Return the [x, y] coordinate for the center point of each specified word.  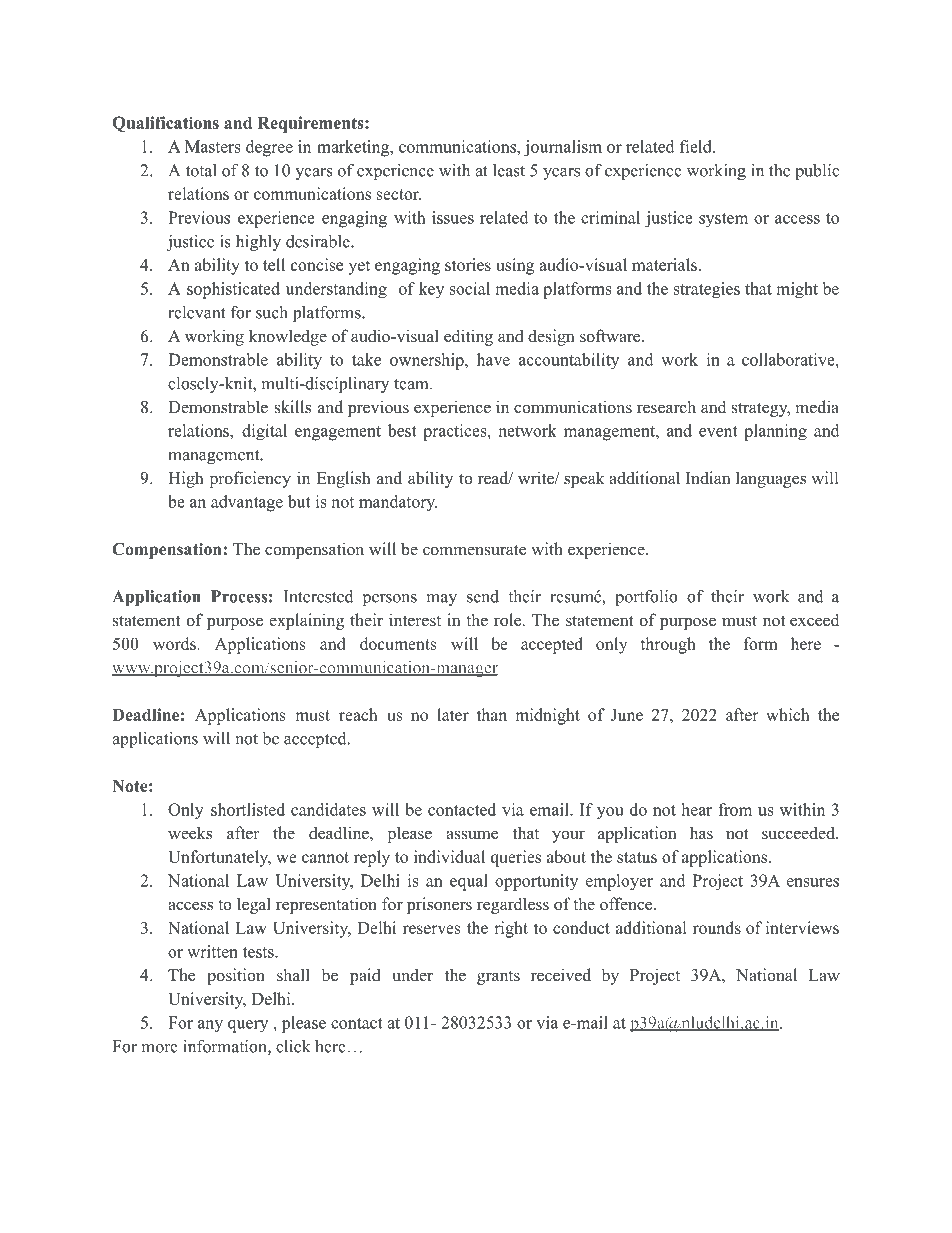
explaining [306, 621]
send [483, 596]
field [697, 146]
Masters [213, 146]
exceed [814, 620]
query [248, 1026]
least [509, 170]
